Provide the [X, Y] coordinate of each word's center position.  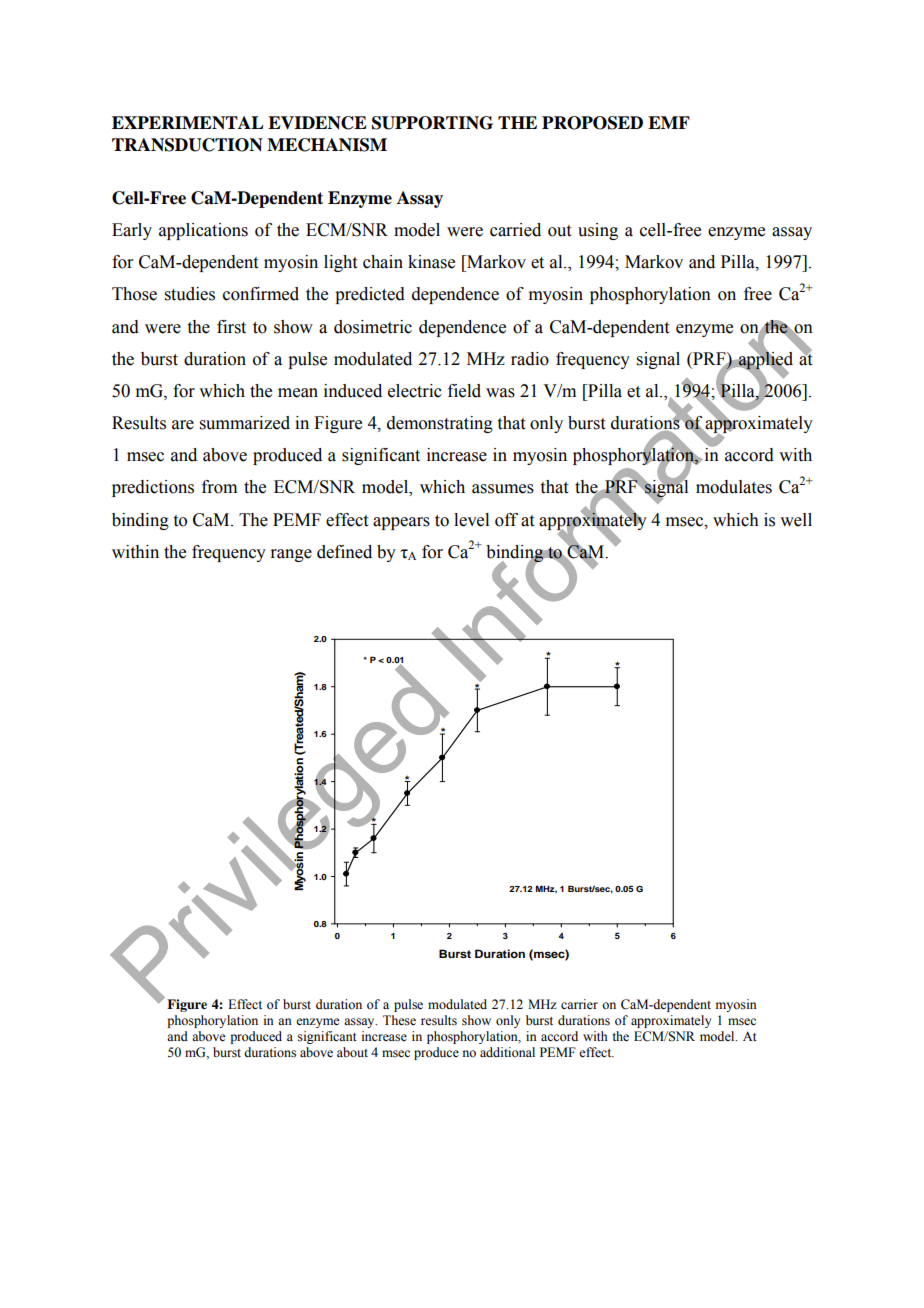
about [352, 1052]
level [471, 520]
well [796, 520]
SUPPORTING [432, 123]
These [399, 1020]
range [291, 555]
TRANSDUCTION [187, 145]
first [231, 327]
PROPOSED [592, 123]
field [464, 391]
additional [507, 1052]
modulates [734, 487]
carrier [579, 1004]
